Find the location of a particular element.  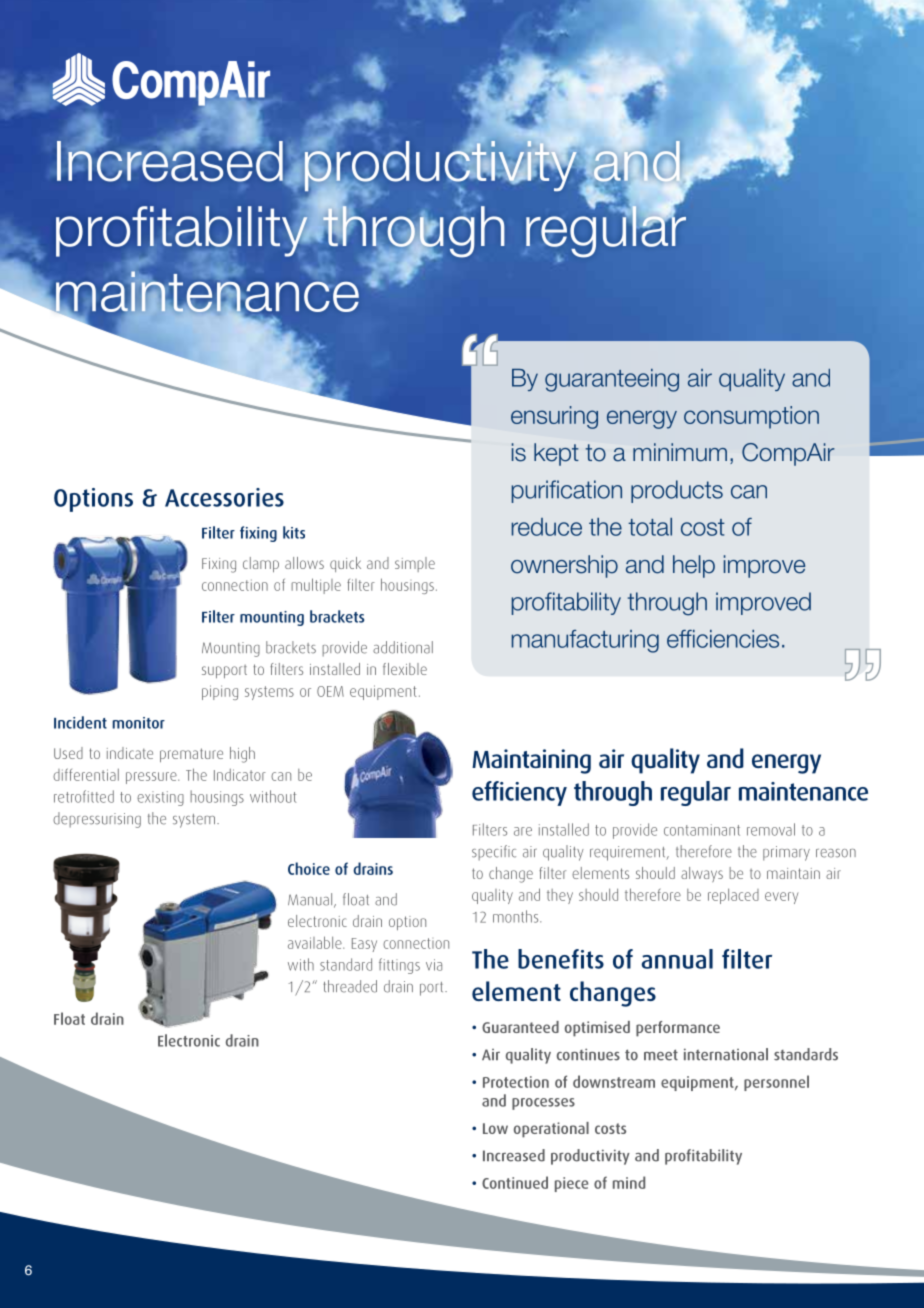

ensuring is located at coordinates (554, 417).
